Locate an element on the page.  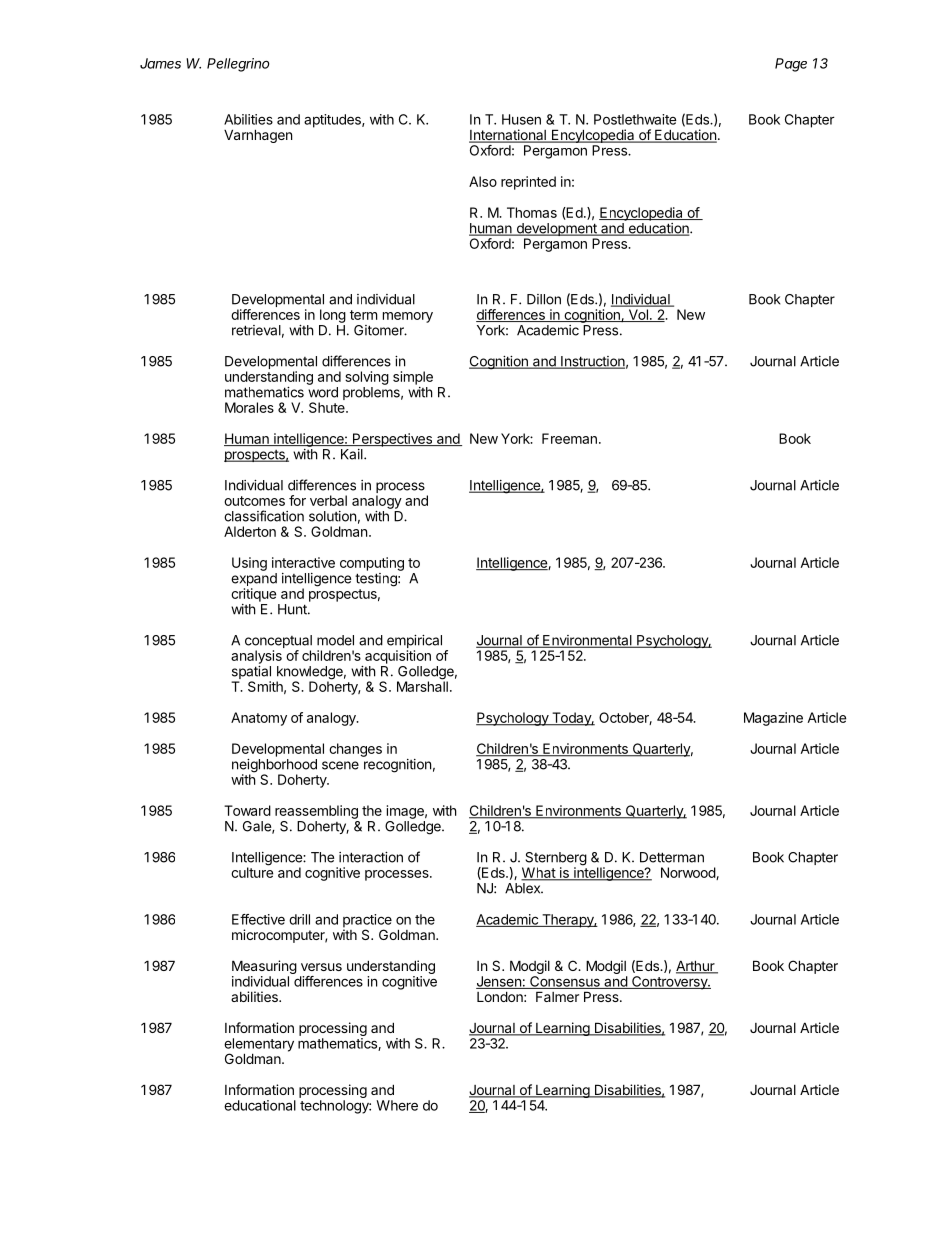
Magazine is located at coordinates (773, 719).
